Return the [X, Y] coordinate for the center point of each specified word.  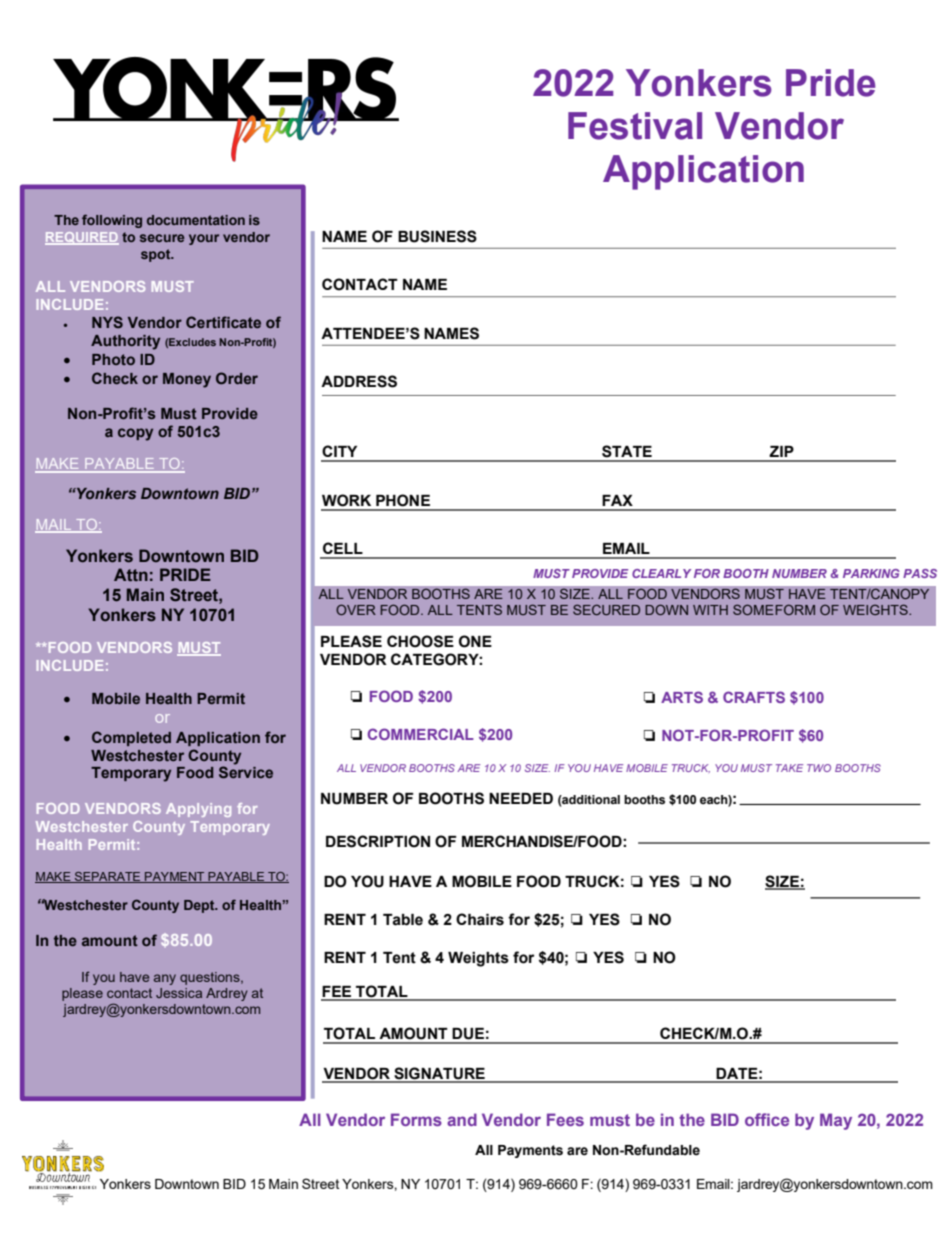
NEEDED [521, 798]
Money [187, 380]
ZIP [781, 451]
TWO [819, 768]
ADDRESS [359, 381]
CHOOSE [420, 641]
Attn [131, 574]
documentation [196, 220]
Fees [565, 1119]
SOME [753, 609]
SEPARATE [108, 877]
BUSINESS [437, 236]
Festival [635, 126]
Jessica [179, 993]
